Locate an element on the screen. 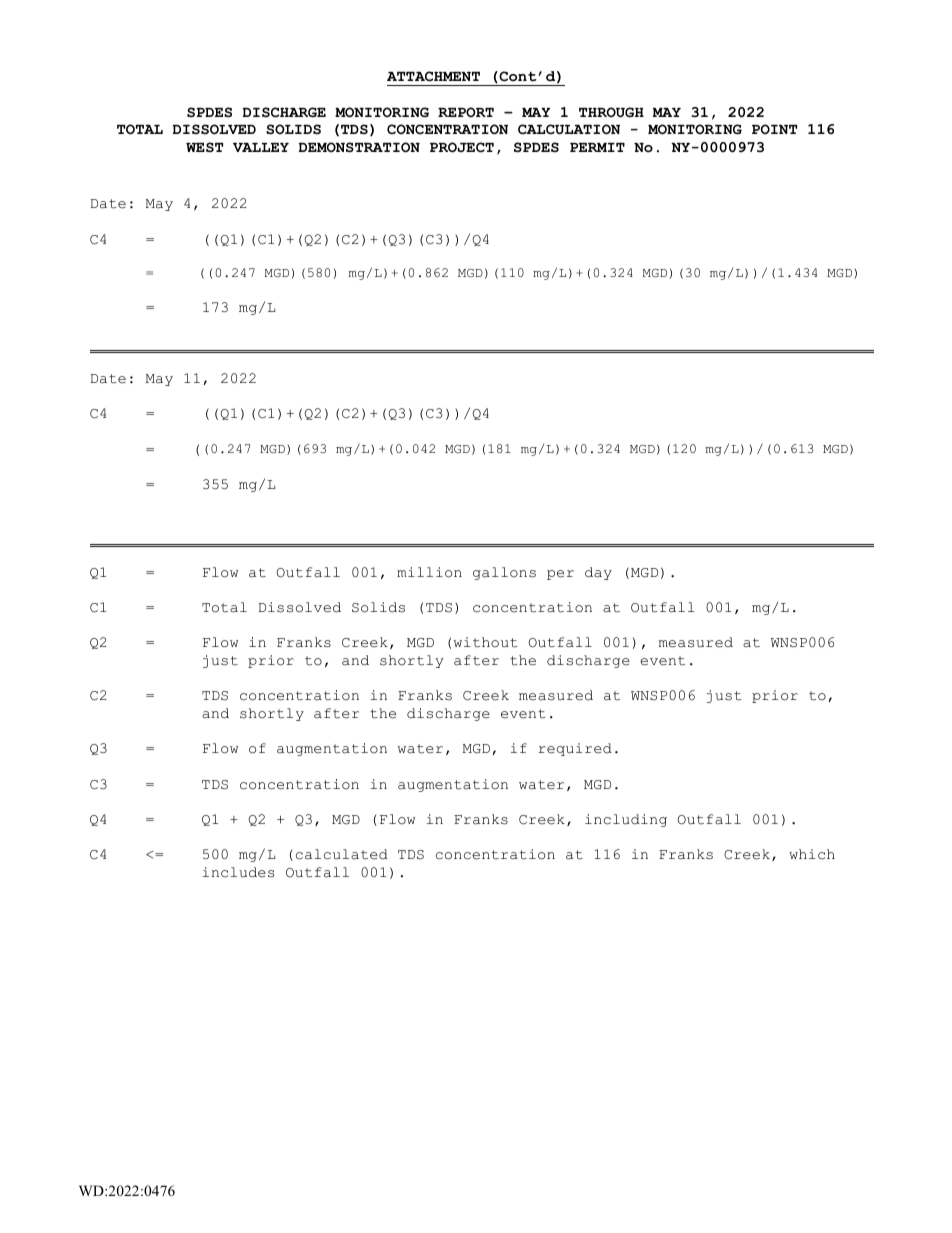  gallons is located at coordinates (504, 573).
